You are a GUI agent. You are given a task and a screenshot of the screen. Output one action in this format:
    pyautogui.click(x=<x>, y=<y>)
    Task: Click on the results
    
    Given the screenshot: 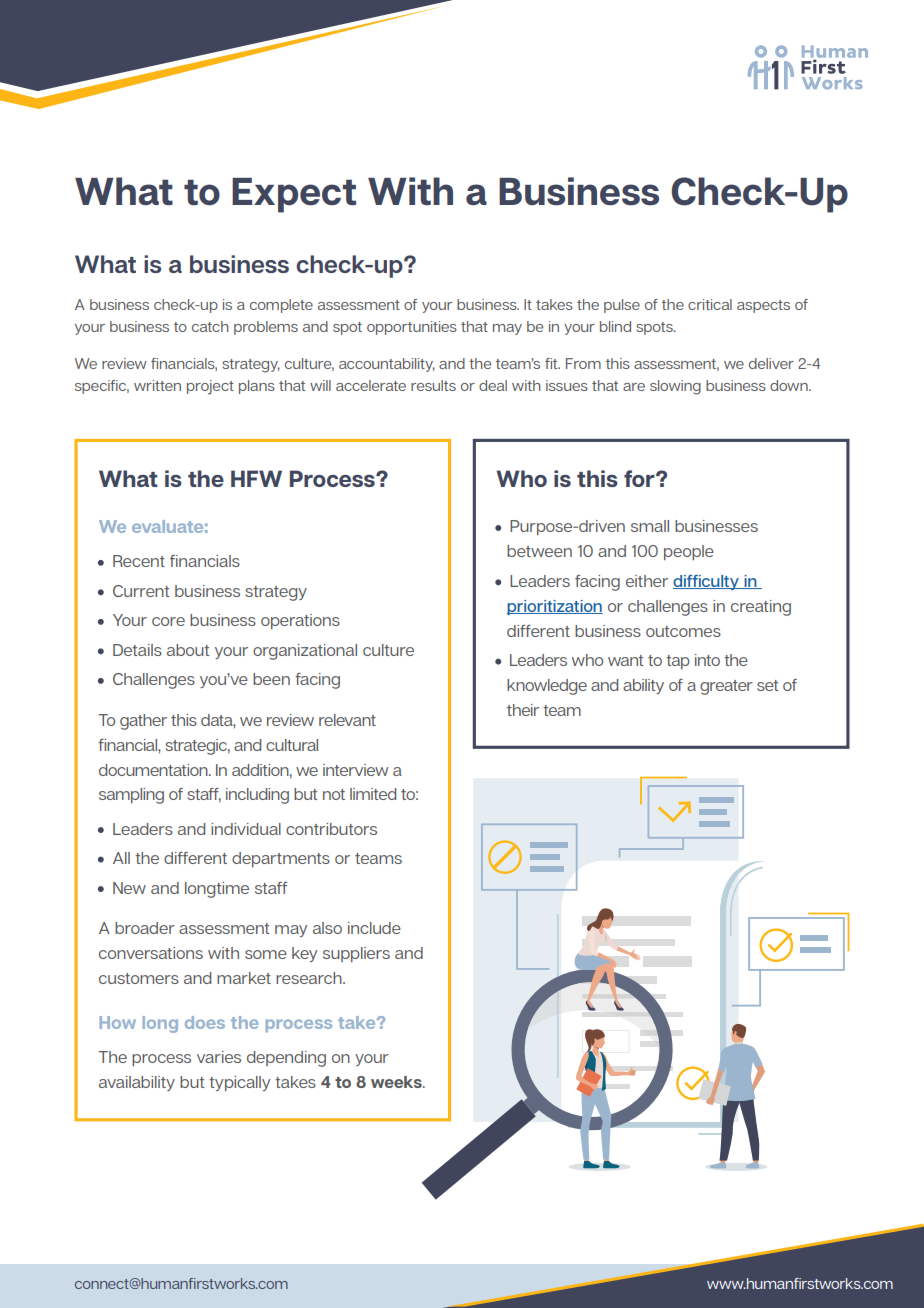 What is the action you would take?
    pyautogui.click(x=433, y=385)
